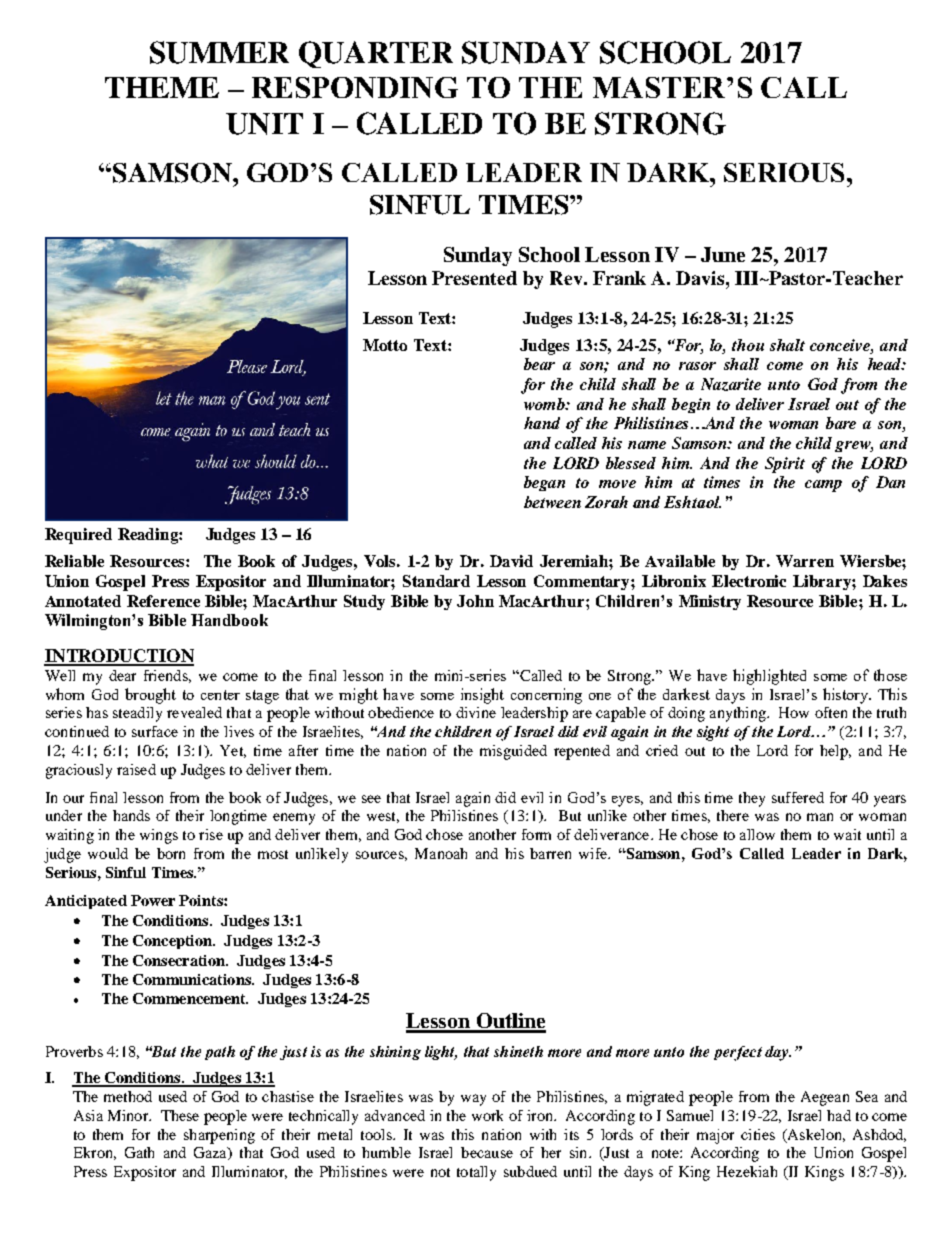 The height and width of the screenshot is (1233, 952). Describe the element at coordinates (487, 1152) in the screenshot. I see `because` at that location.
